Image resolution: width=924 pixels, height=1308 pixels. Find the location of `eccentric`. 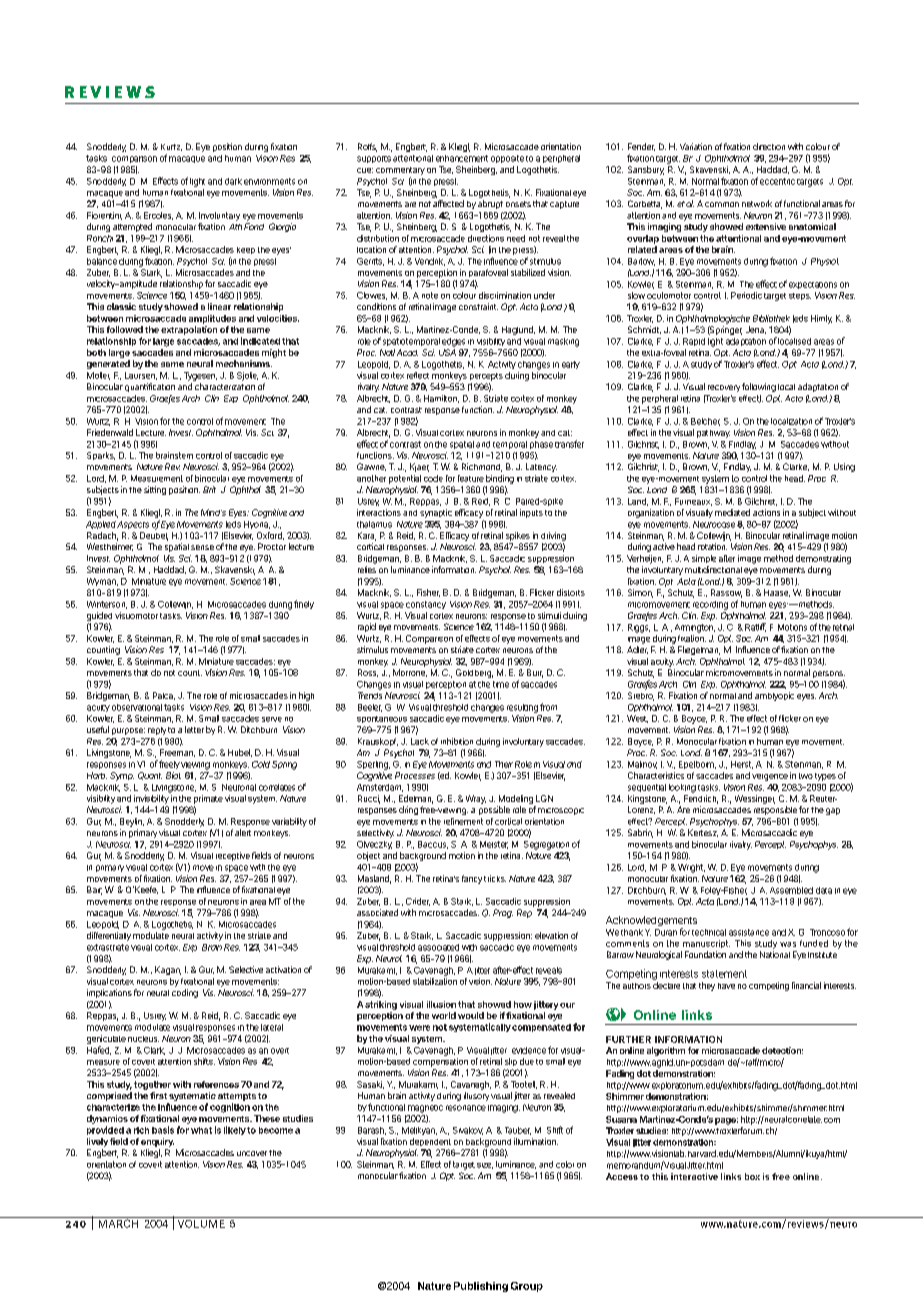

eccentric is located at coordinates (777, 181).
